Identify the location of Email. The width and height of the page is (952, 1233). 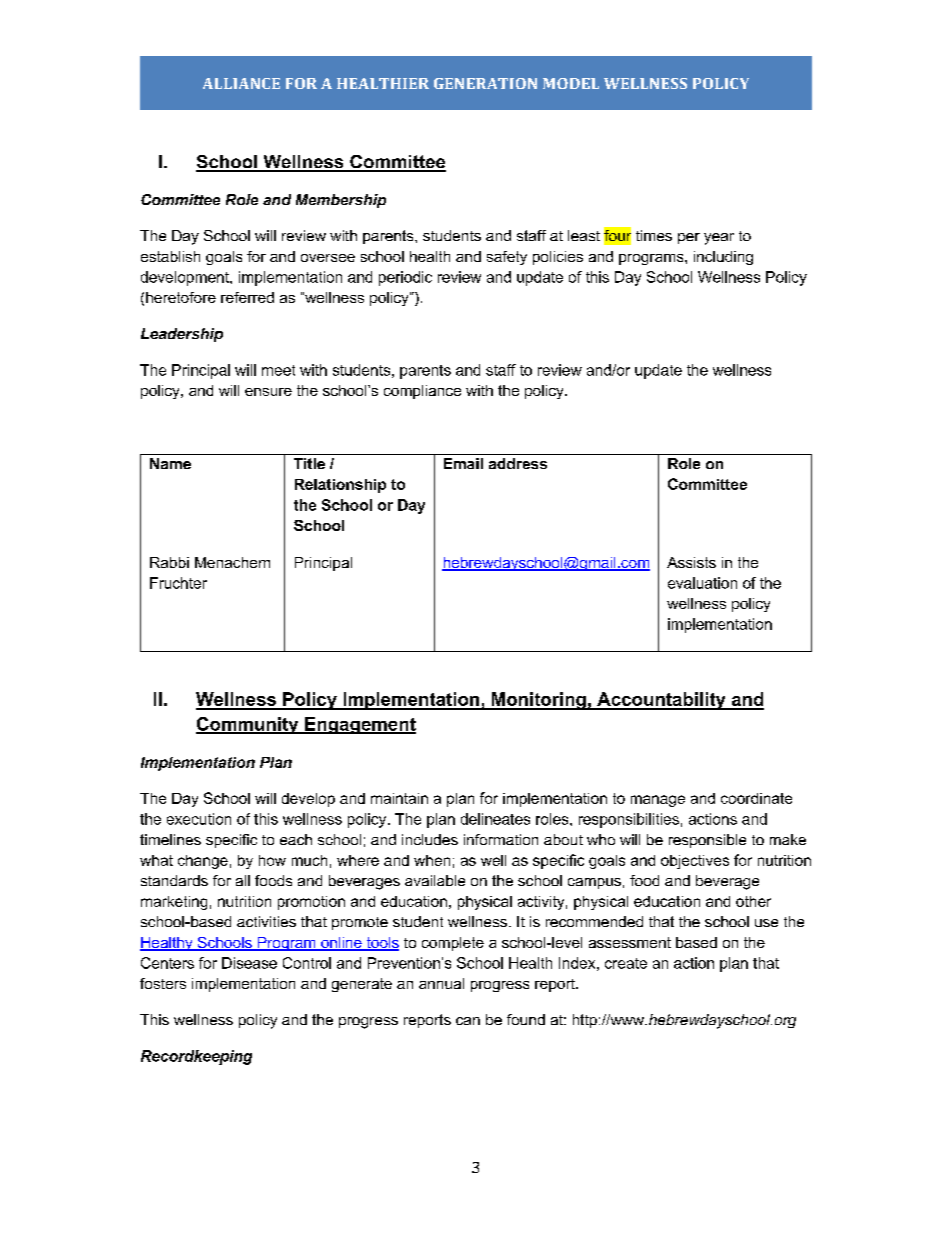
(463, 463).
